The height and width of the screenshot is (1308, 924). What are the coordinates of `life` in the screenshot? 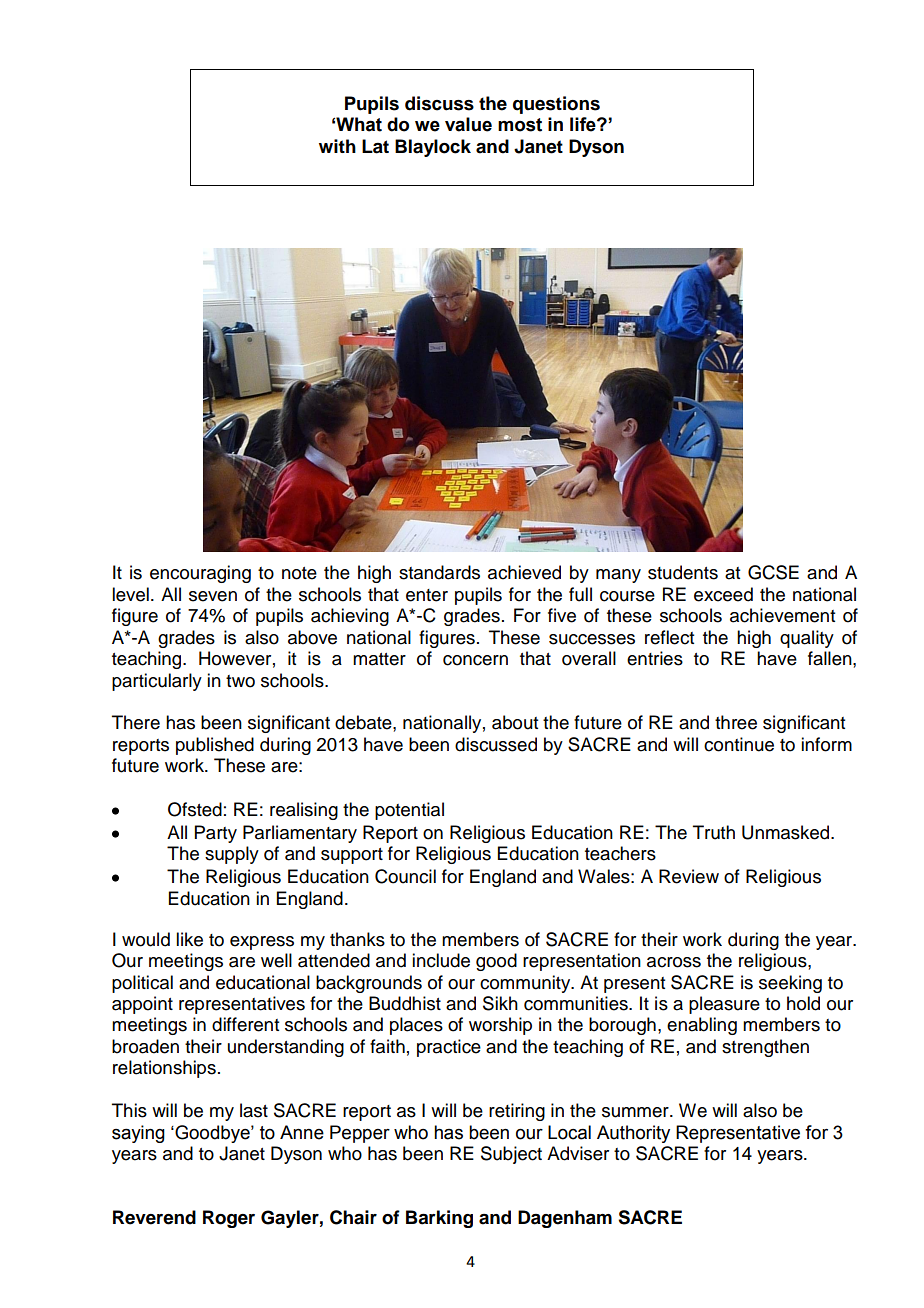 It's located at (584, 124).
